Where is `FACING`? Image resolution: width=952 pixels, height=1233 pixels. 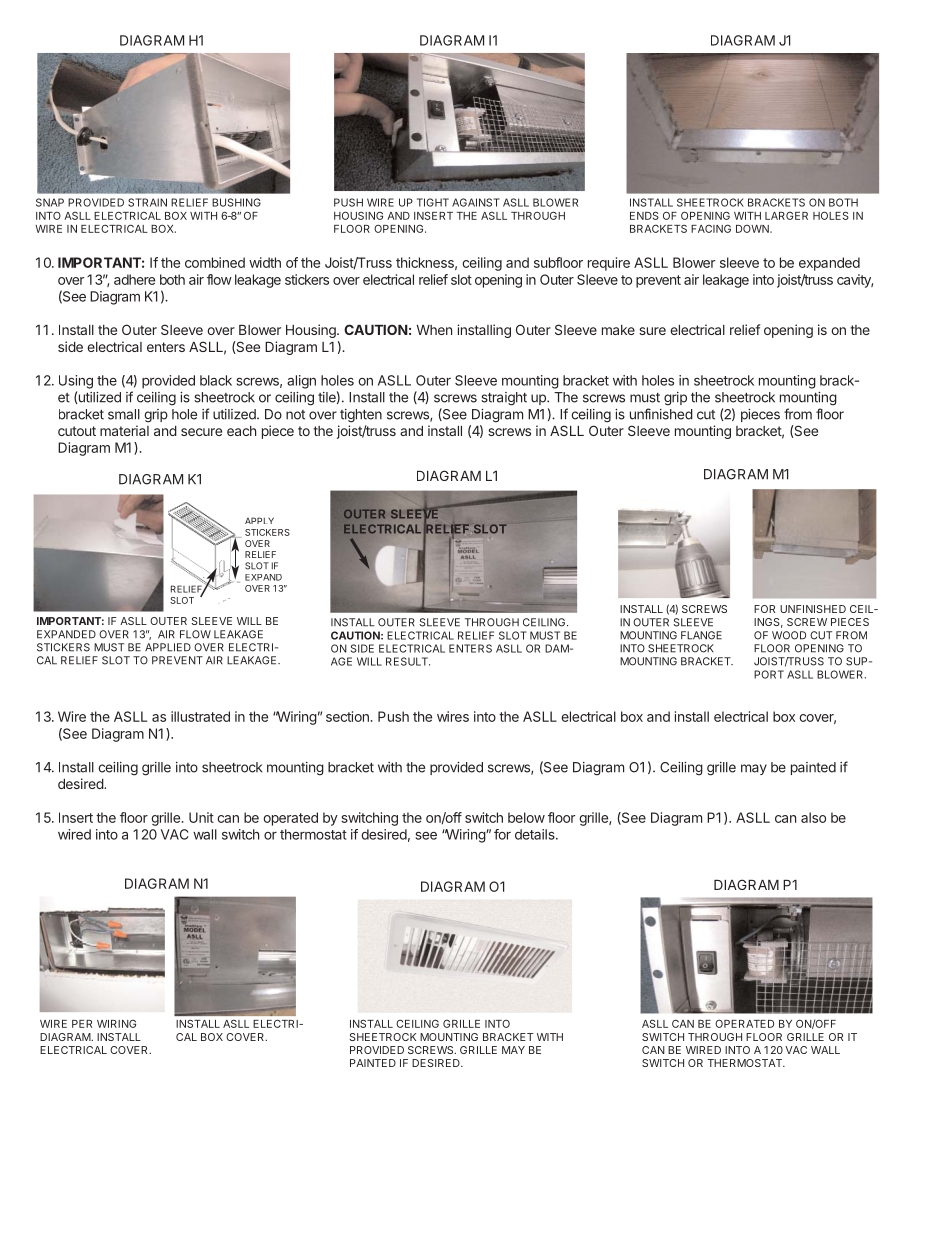
FACING is located at coordinates (711, 228).
